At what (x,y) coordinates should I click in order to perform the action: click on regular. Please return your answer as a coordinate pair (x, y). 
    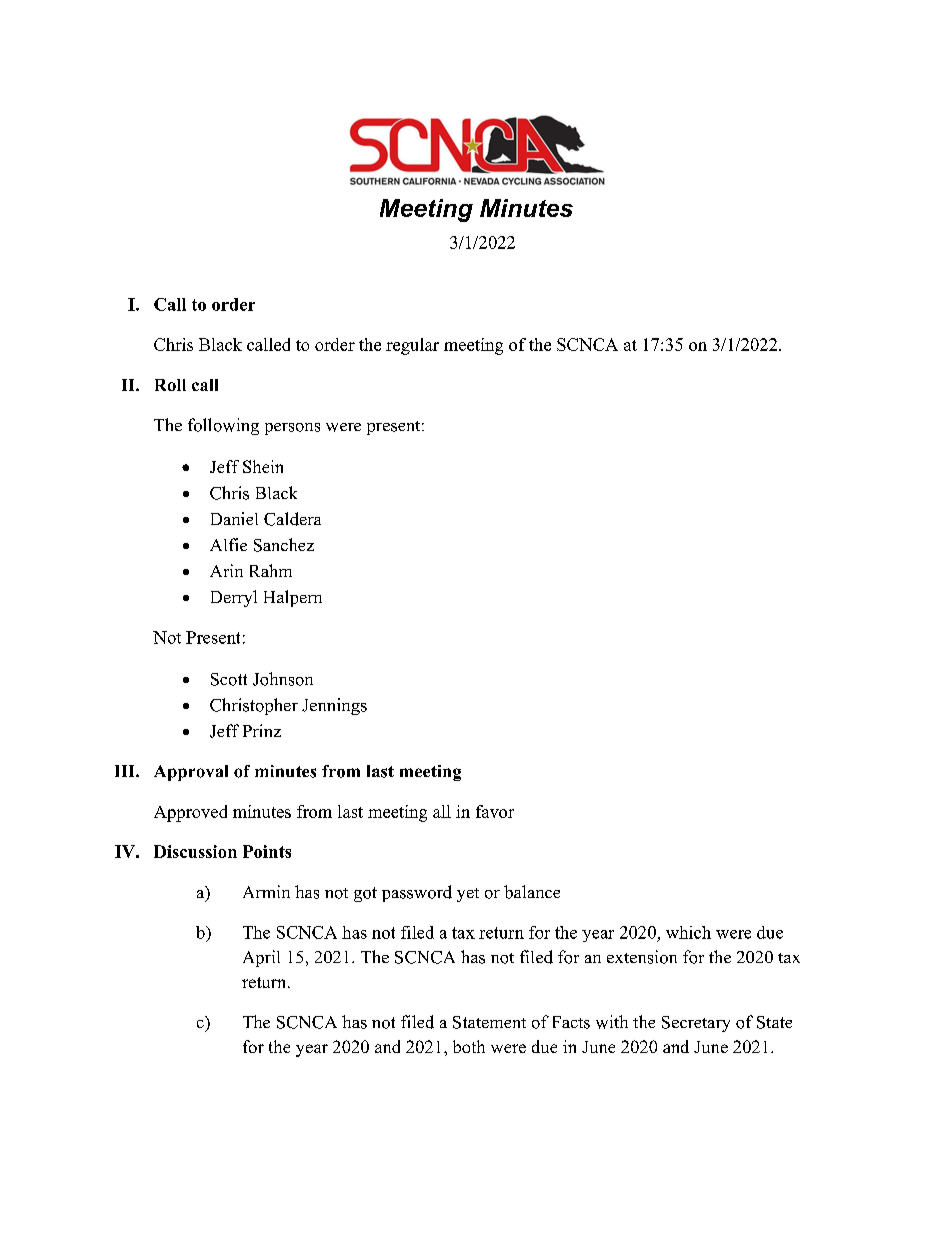
    Looking at the image, I should click on (412, 346).
